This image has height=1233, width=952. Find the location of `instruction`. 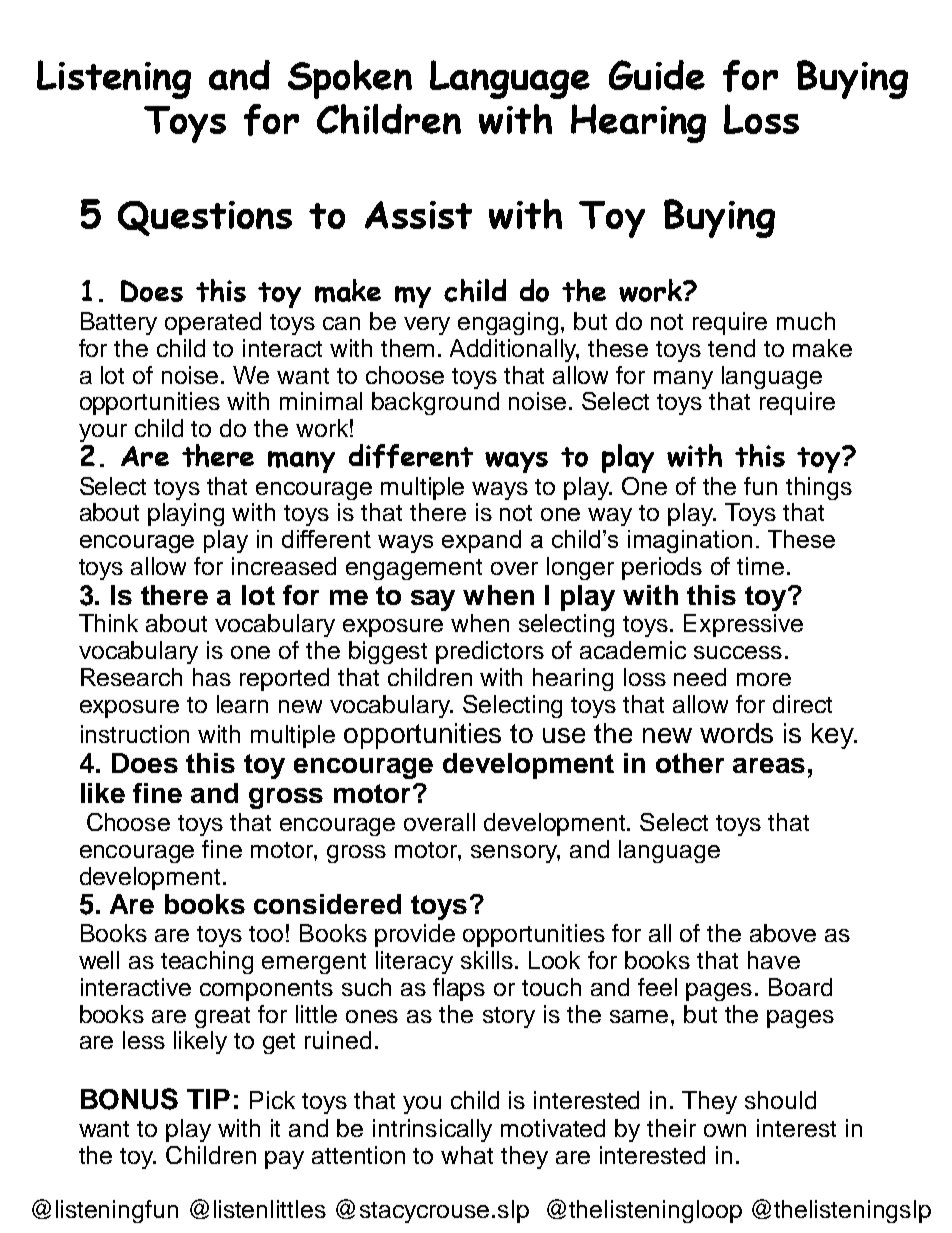

instruction is located at coordinates (135, 734).
